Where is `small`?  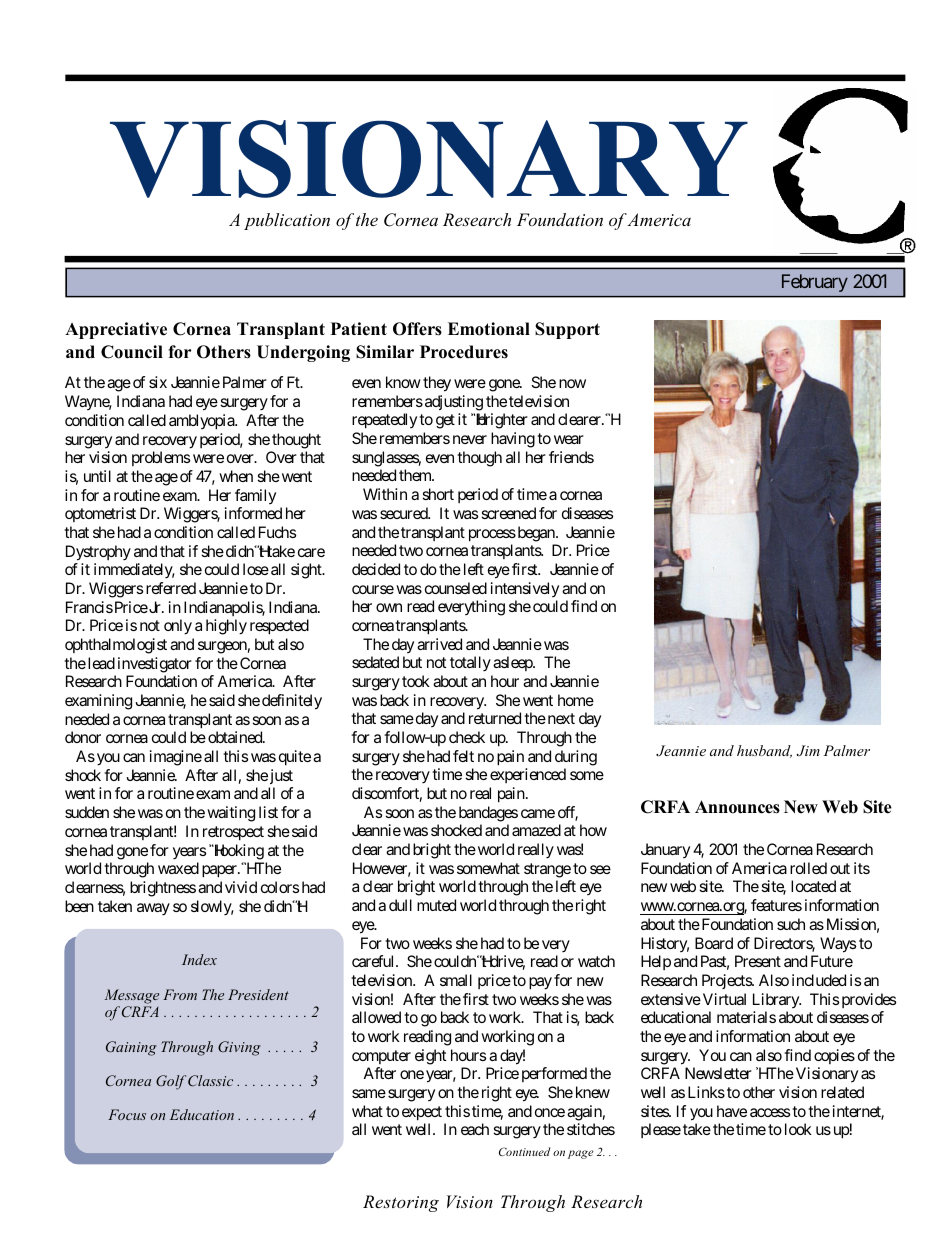 small is located at coordinates (456, 980).
